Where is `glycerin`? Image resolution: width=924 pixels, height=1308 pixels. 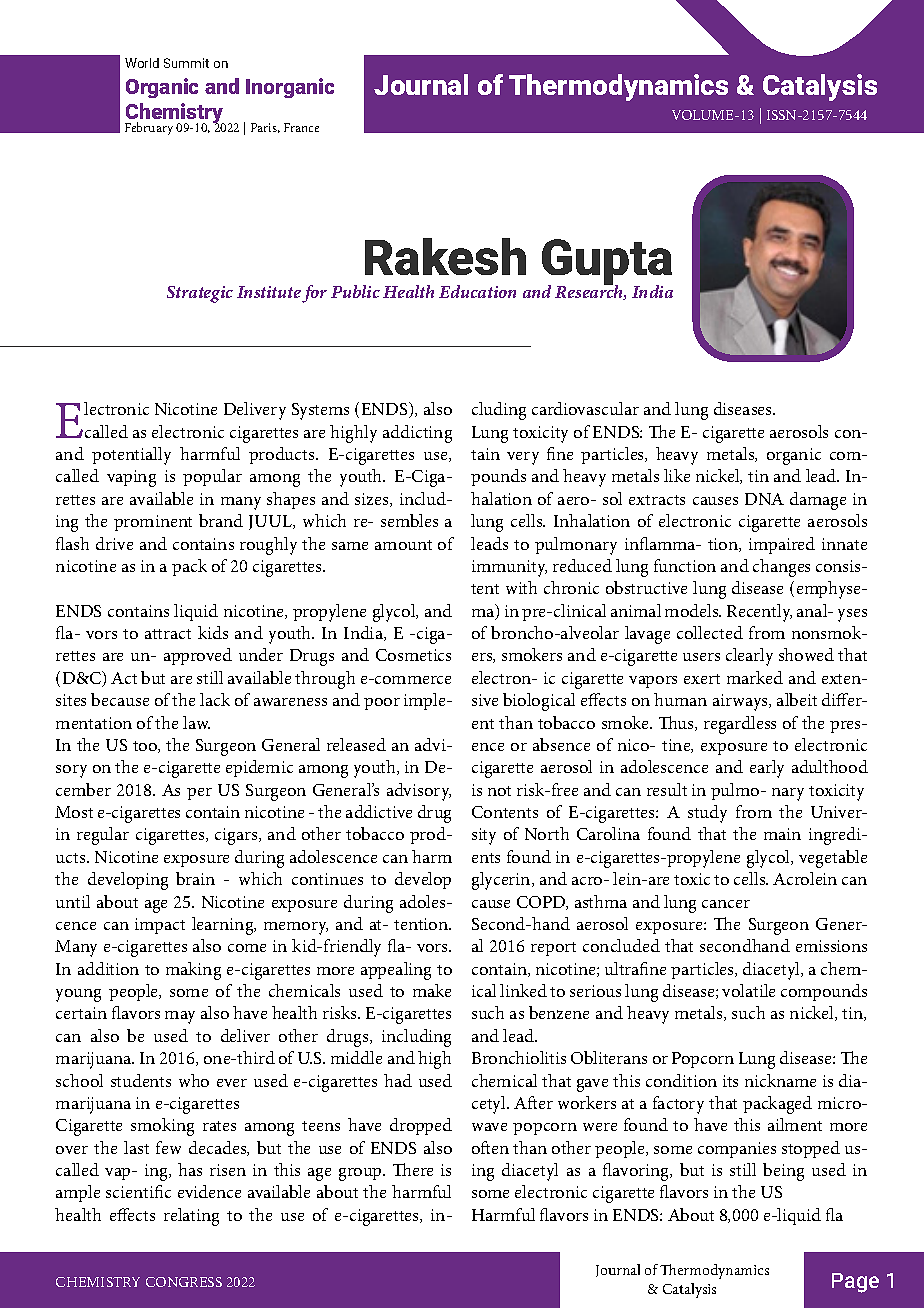
glycerin is located at coordinates (502, 881).
